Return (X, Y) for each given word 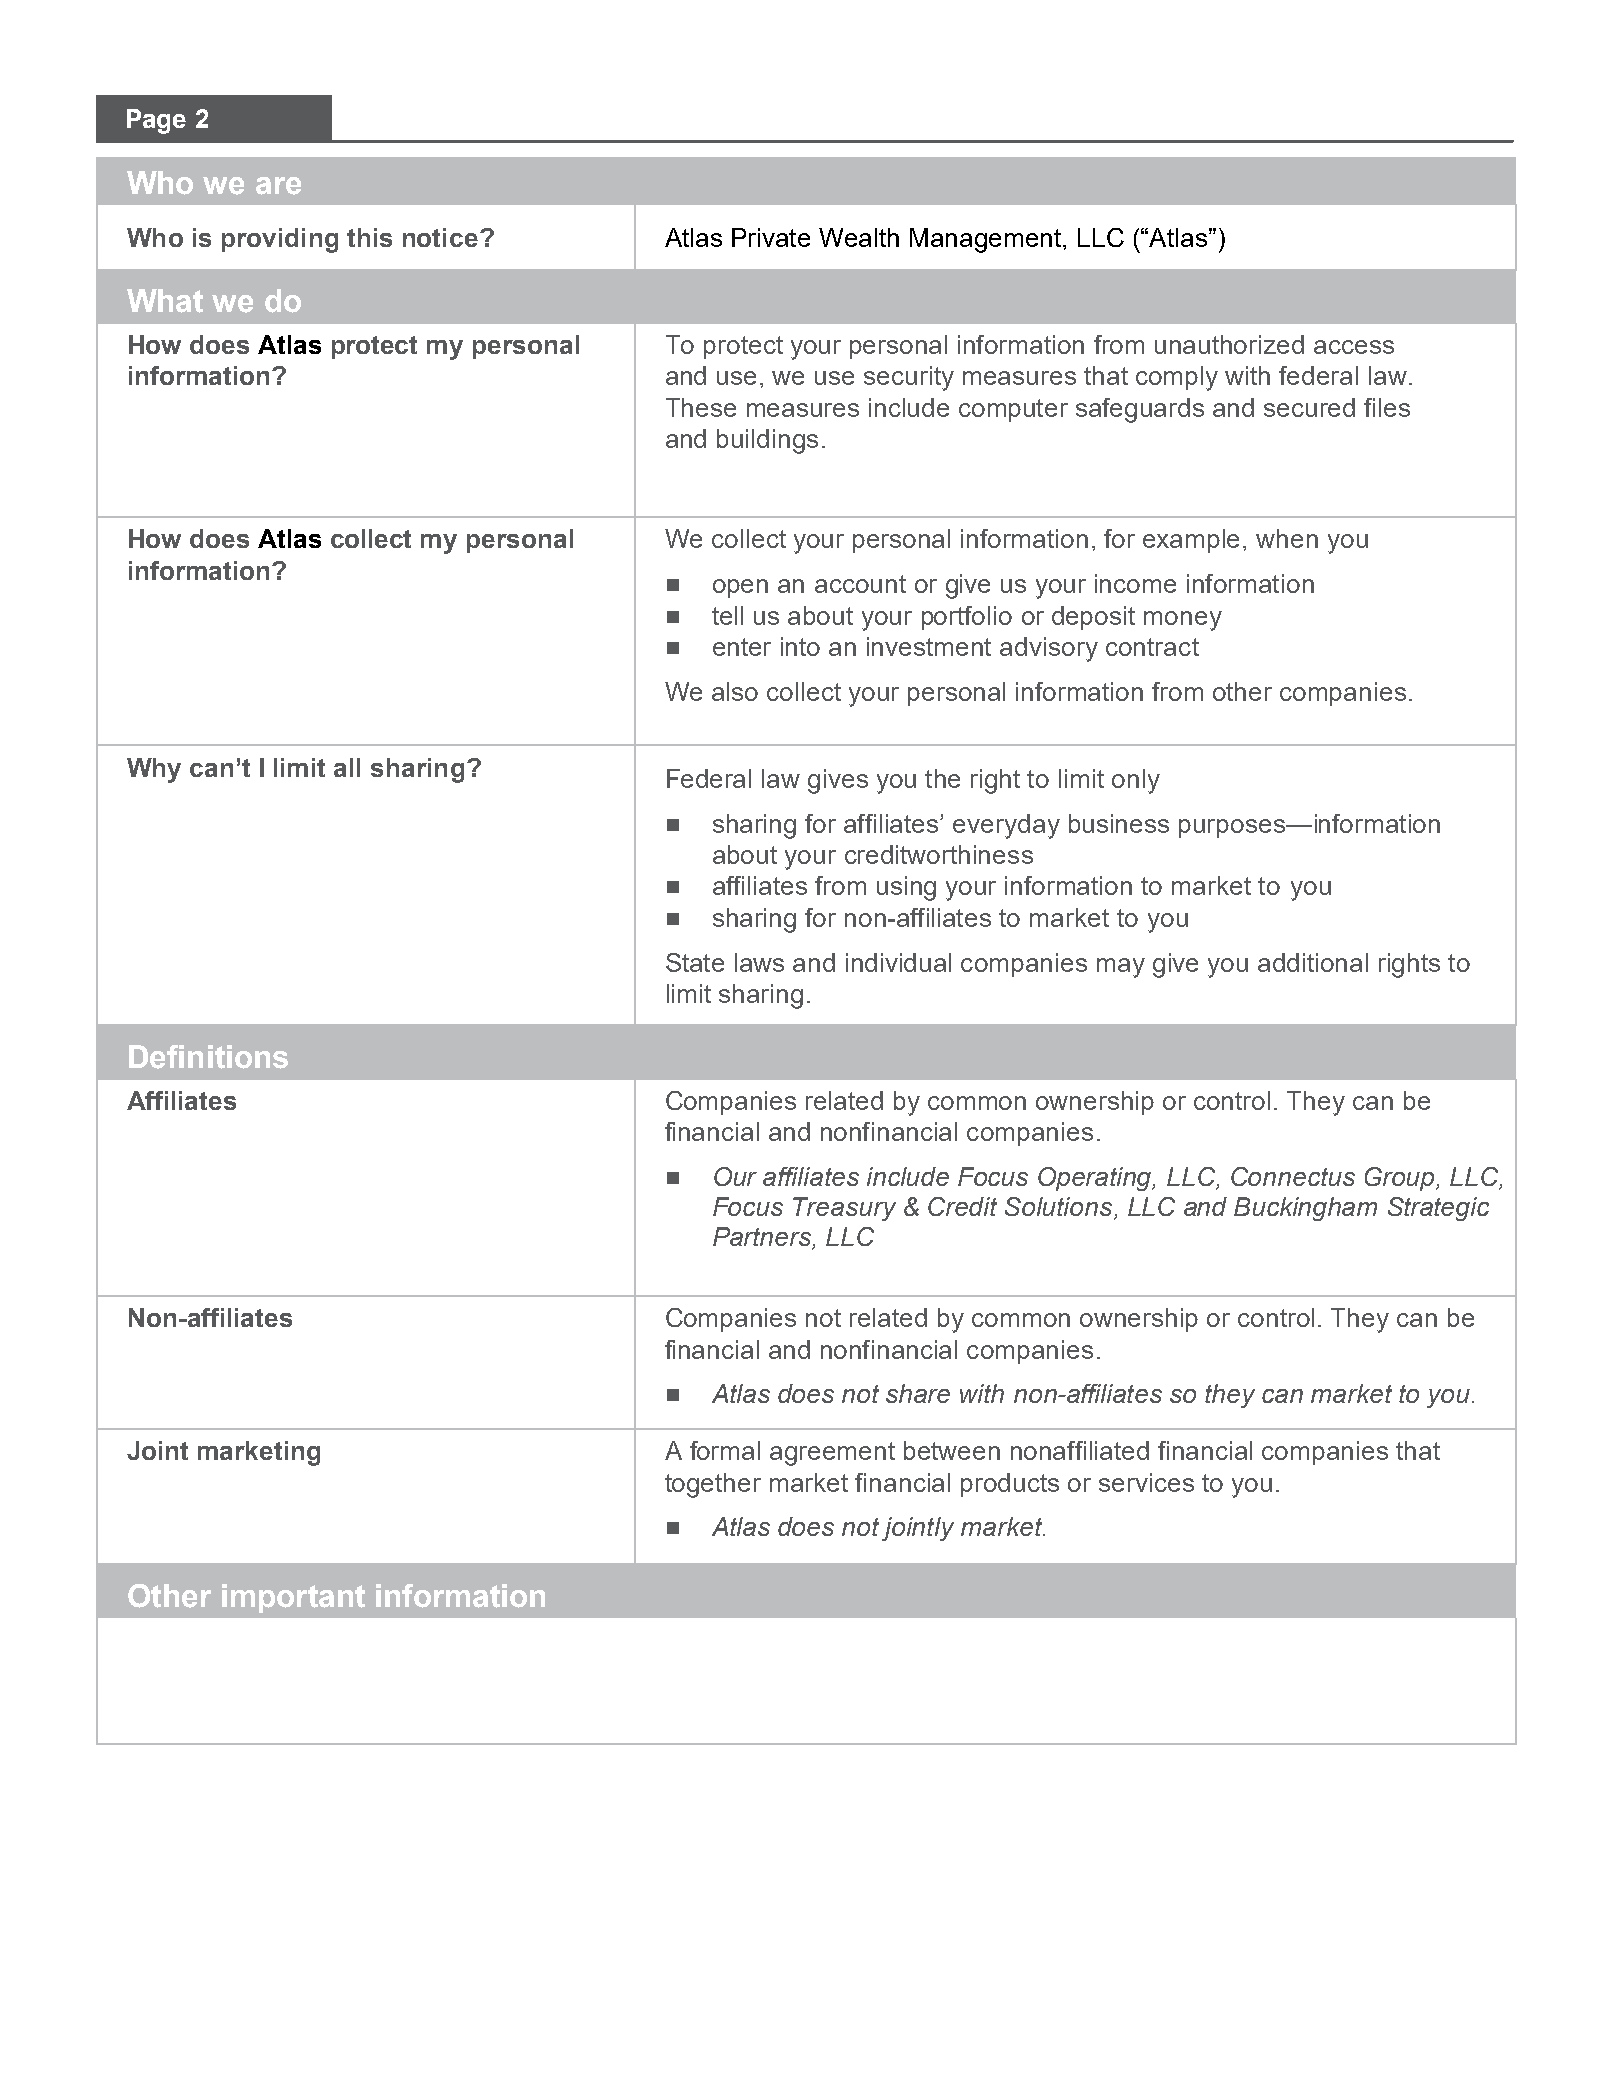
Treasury (844, 1209)
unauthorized (1229, 344)
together (713, 1485)
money (1183, 621)
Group (1401, 1179)
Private (771, 237)
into (800, 646)
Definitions (208, 1057)
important (293, 1598)
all (347, 767)
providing (280, 240)
